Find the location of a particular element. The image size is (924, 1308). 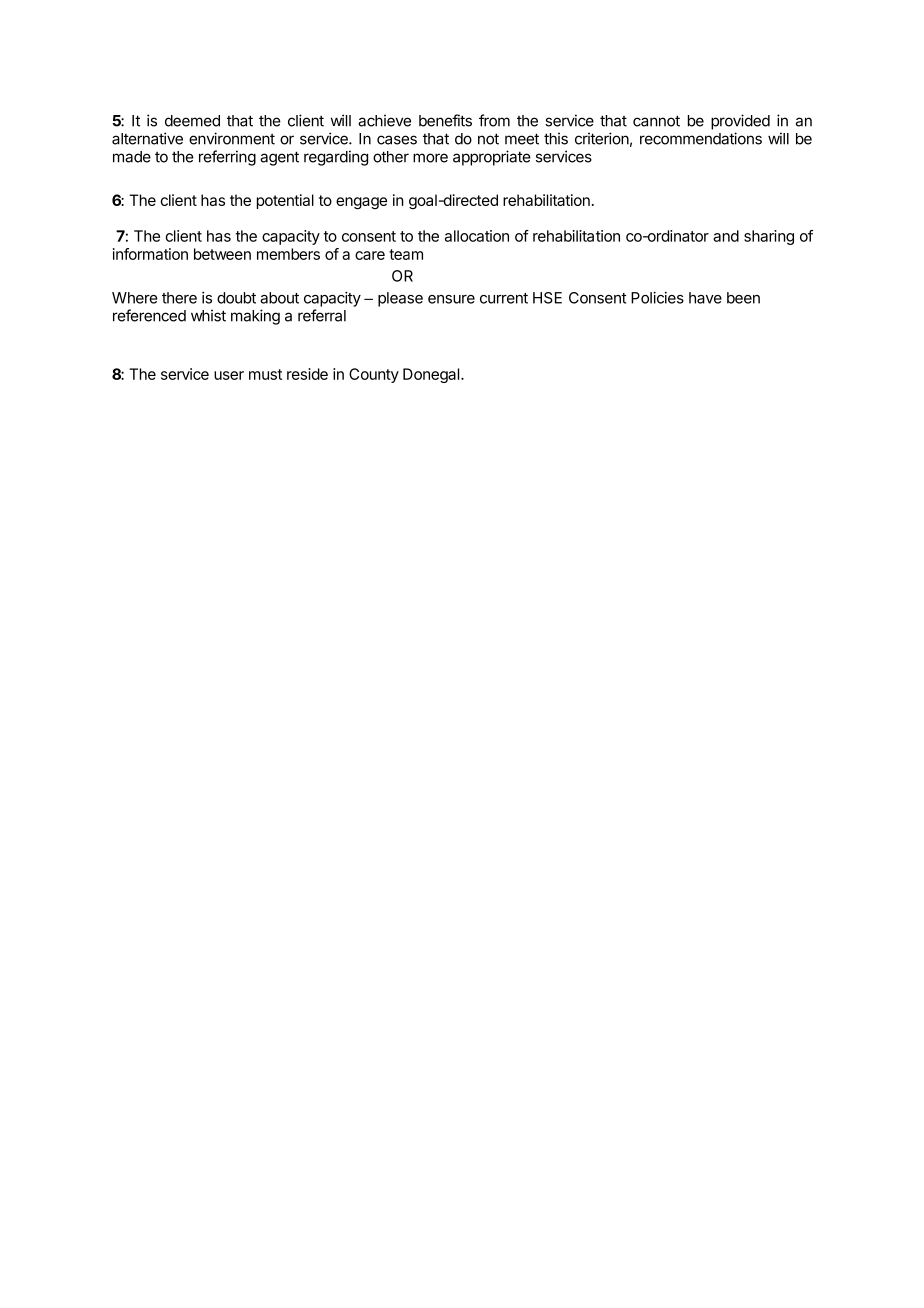

whist is located at coordinates (208, 315).
